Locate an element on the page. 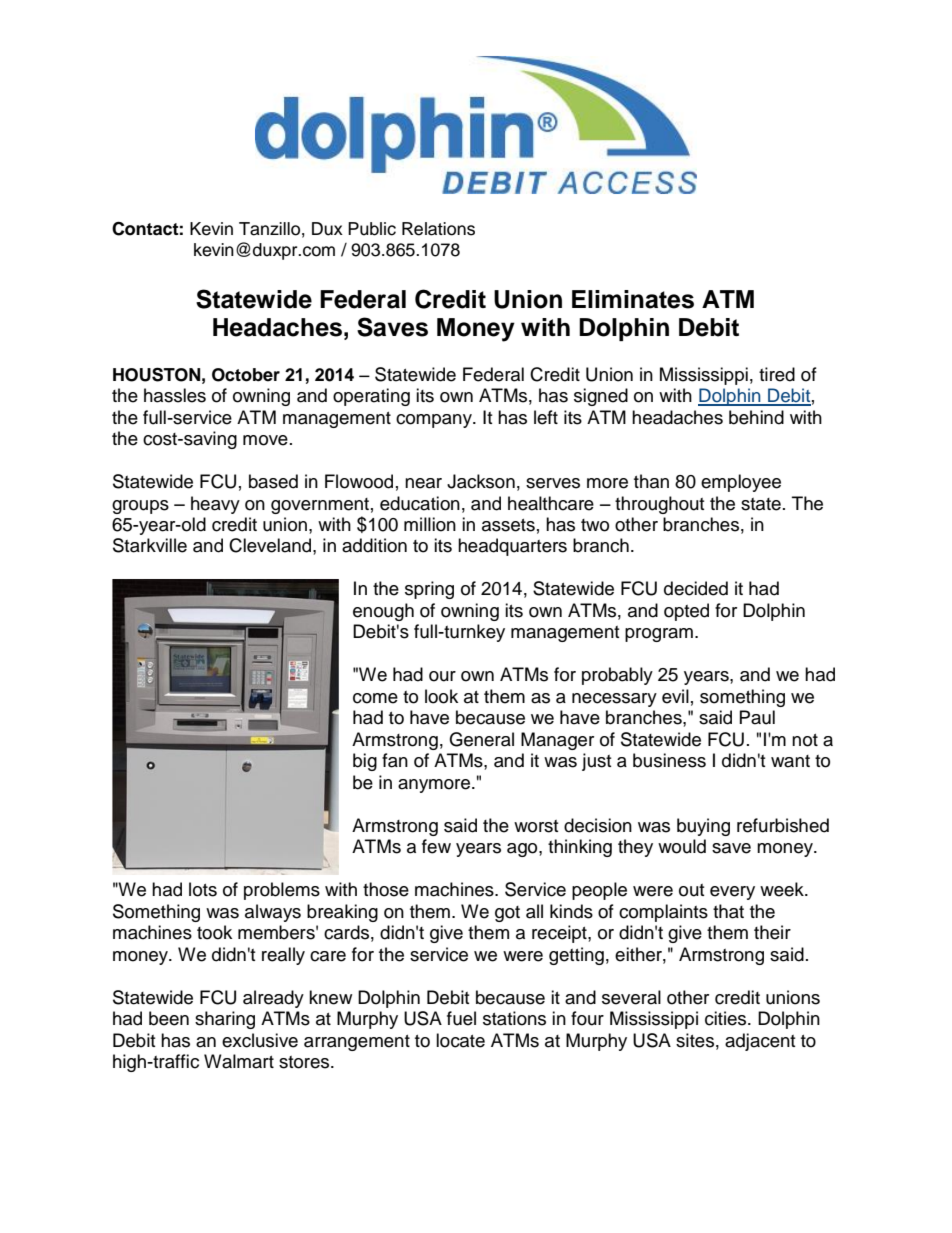 The width and height of the image is (952, 1233). look is located at coordinates (441, 696).
